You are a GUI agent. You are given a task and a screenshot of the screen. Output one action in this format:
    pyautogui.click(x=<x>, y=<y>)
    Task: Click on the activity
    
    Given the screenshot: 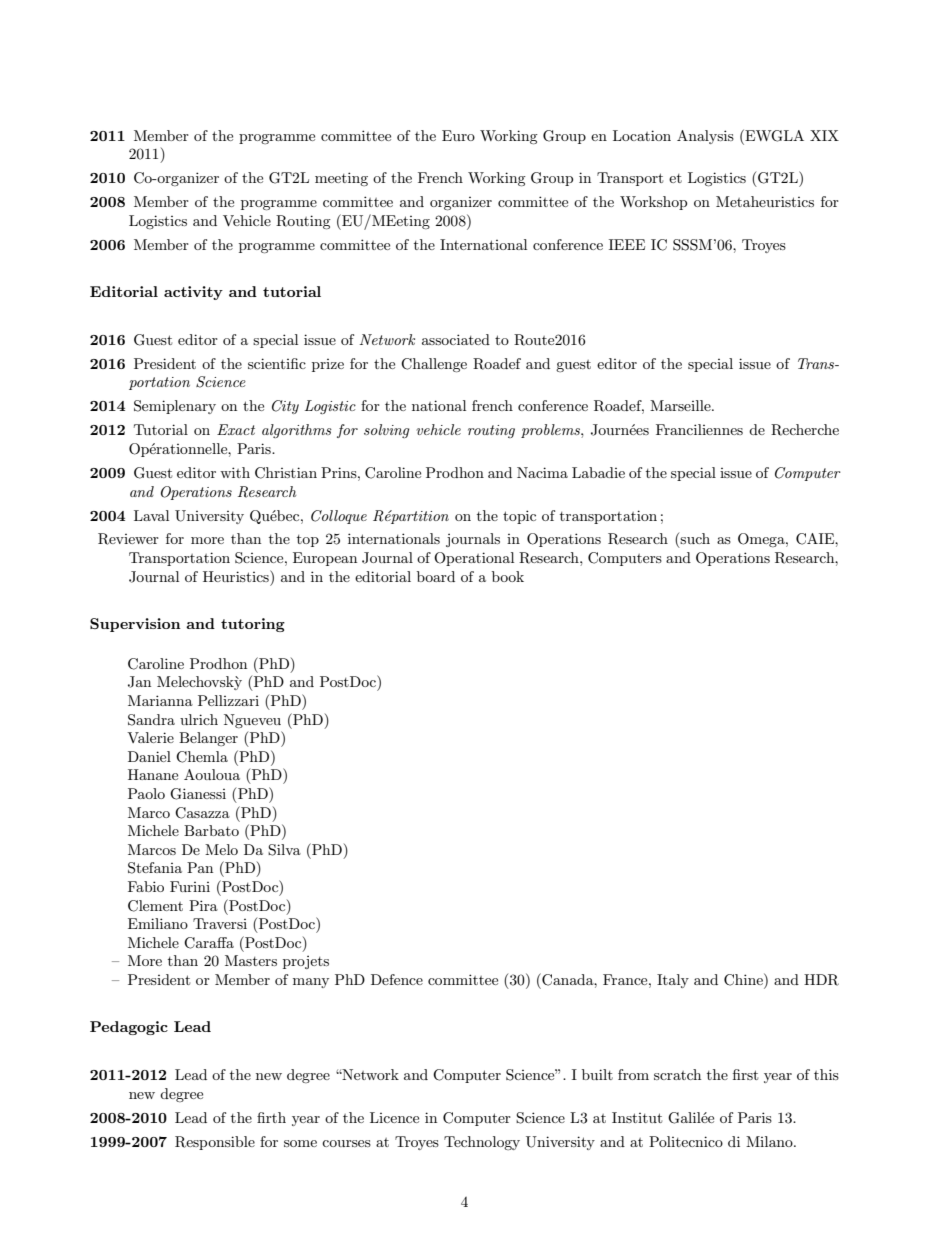 What is the action you would take?
    pyautogui.click(x=193, y=293)
